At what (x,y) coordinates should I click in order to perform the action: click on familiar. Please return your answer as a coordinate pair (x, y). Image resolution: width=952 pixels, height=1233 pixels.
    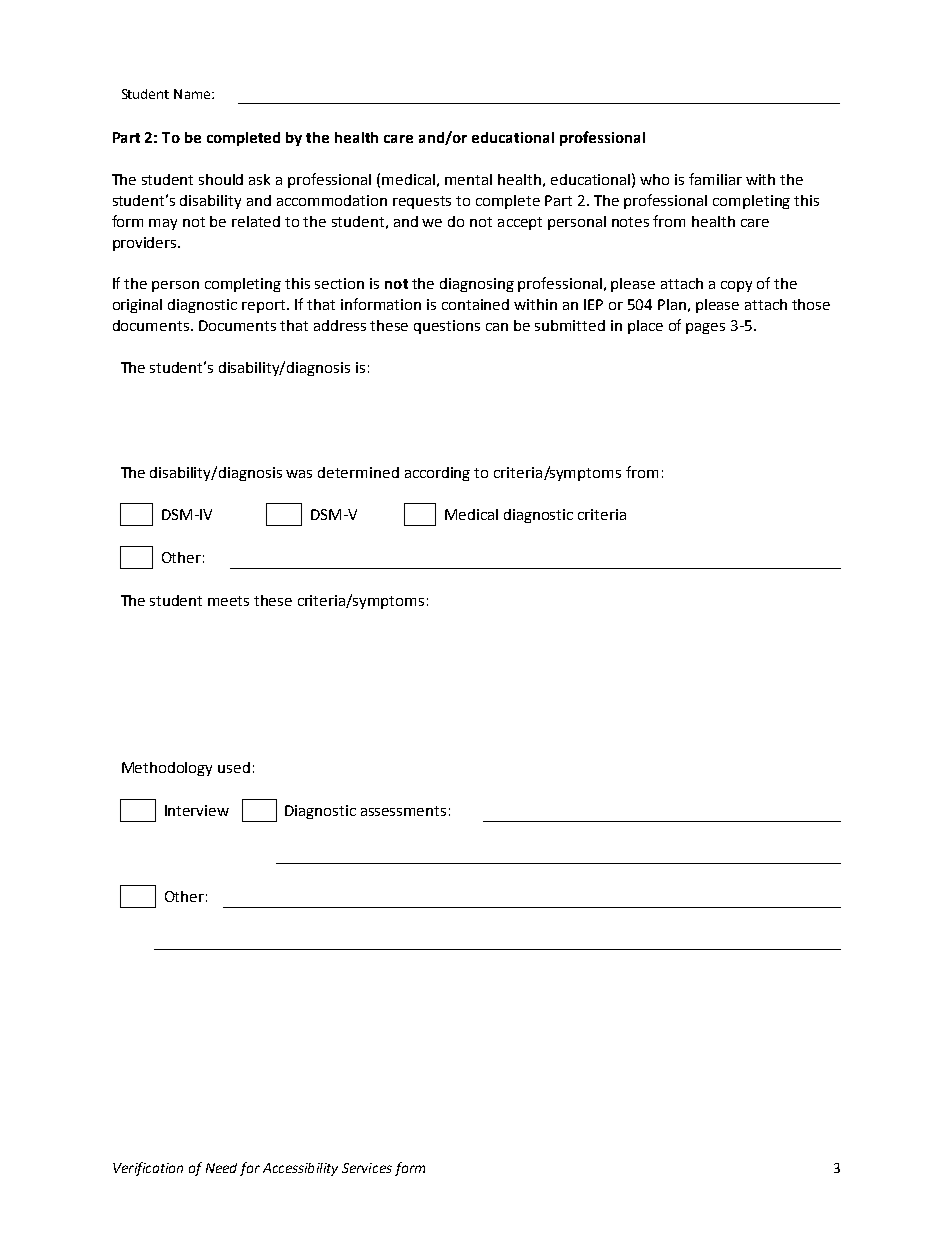
    Looking at the image, I should click on (715, 179).
